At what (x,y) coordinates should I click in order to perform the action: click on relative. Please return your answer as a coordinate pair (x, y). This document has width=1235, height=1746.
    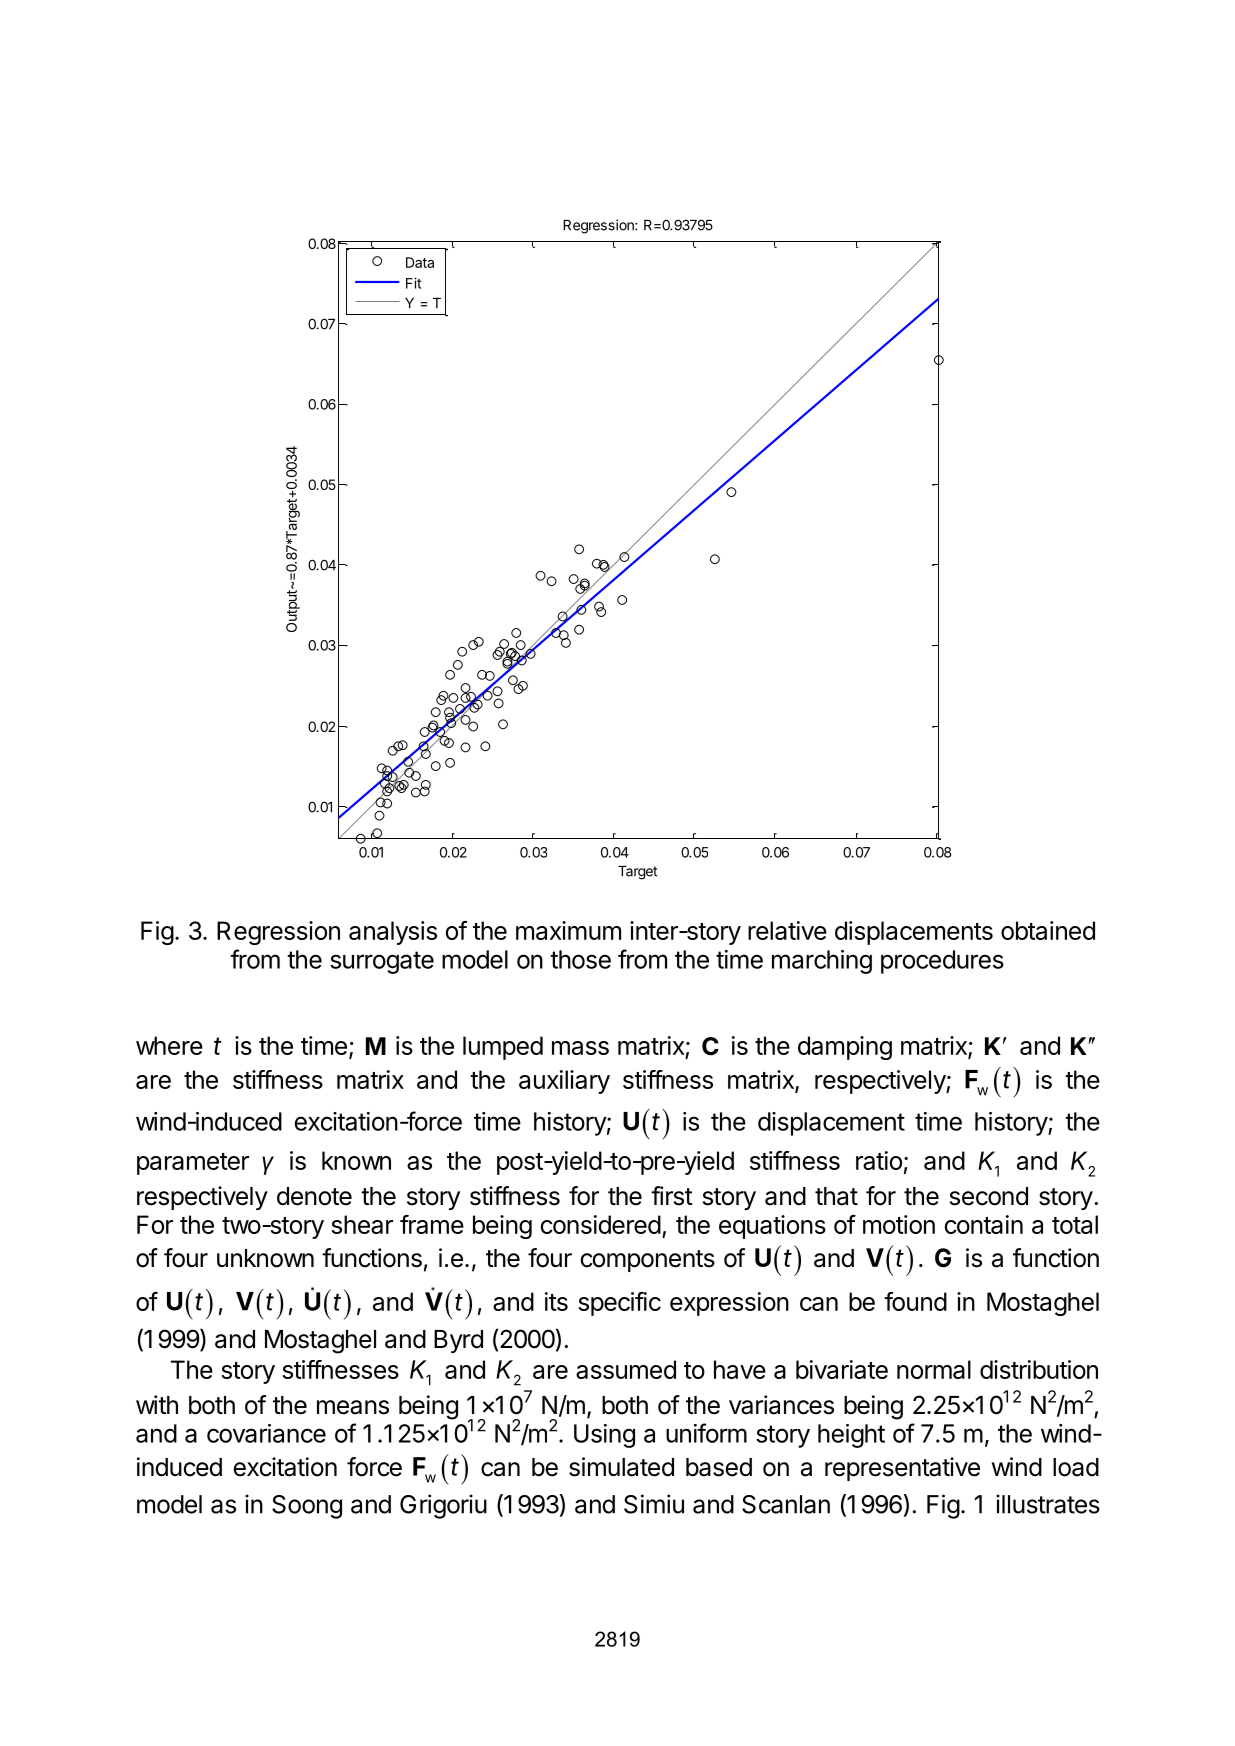
    Looking at the image, I should click on (787, 930).
